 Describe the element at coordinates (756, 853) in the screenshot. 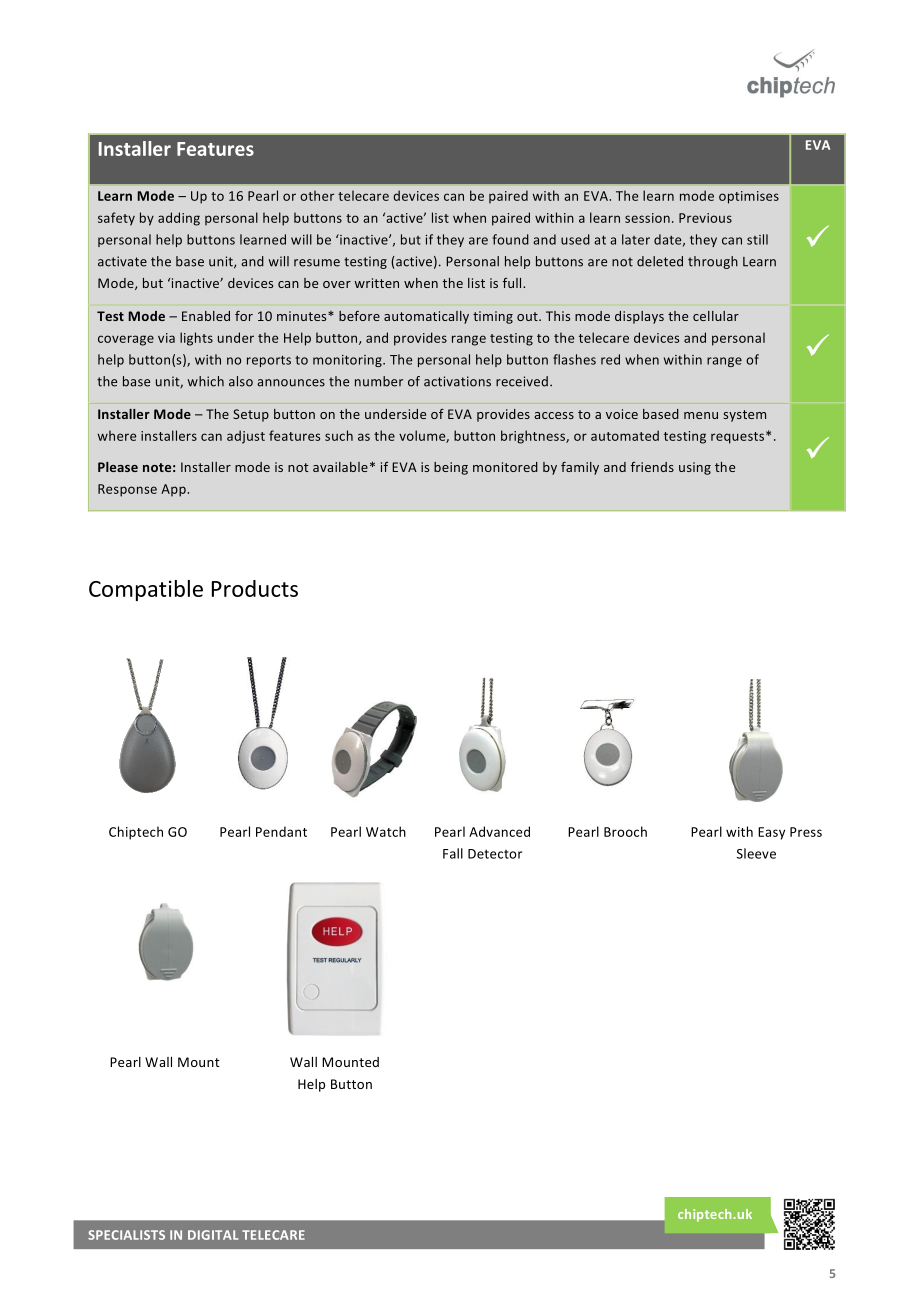

I see `Sleeve` at that location.
